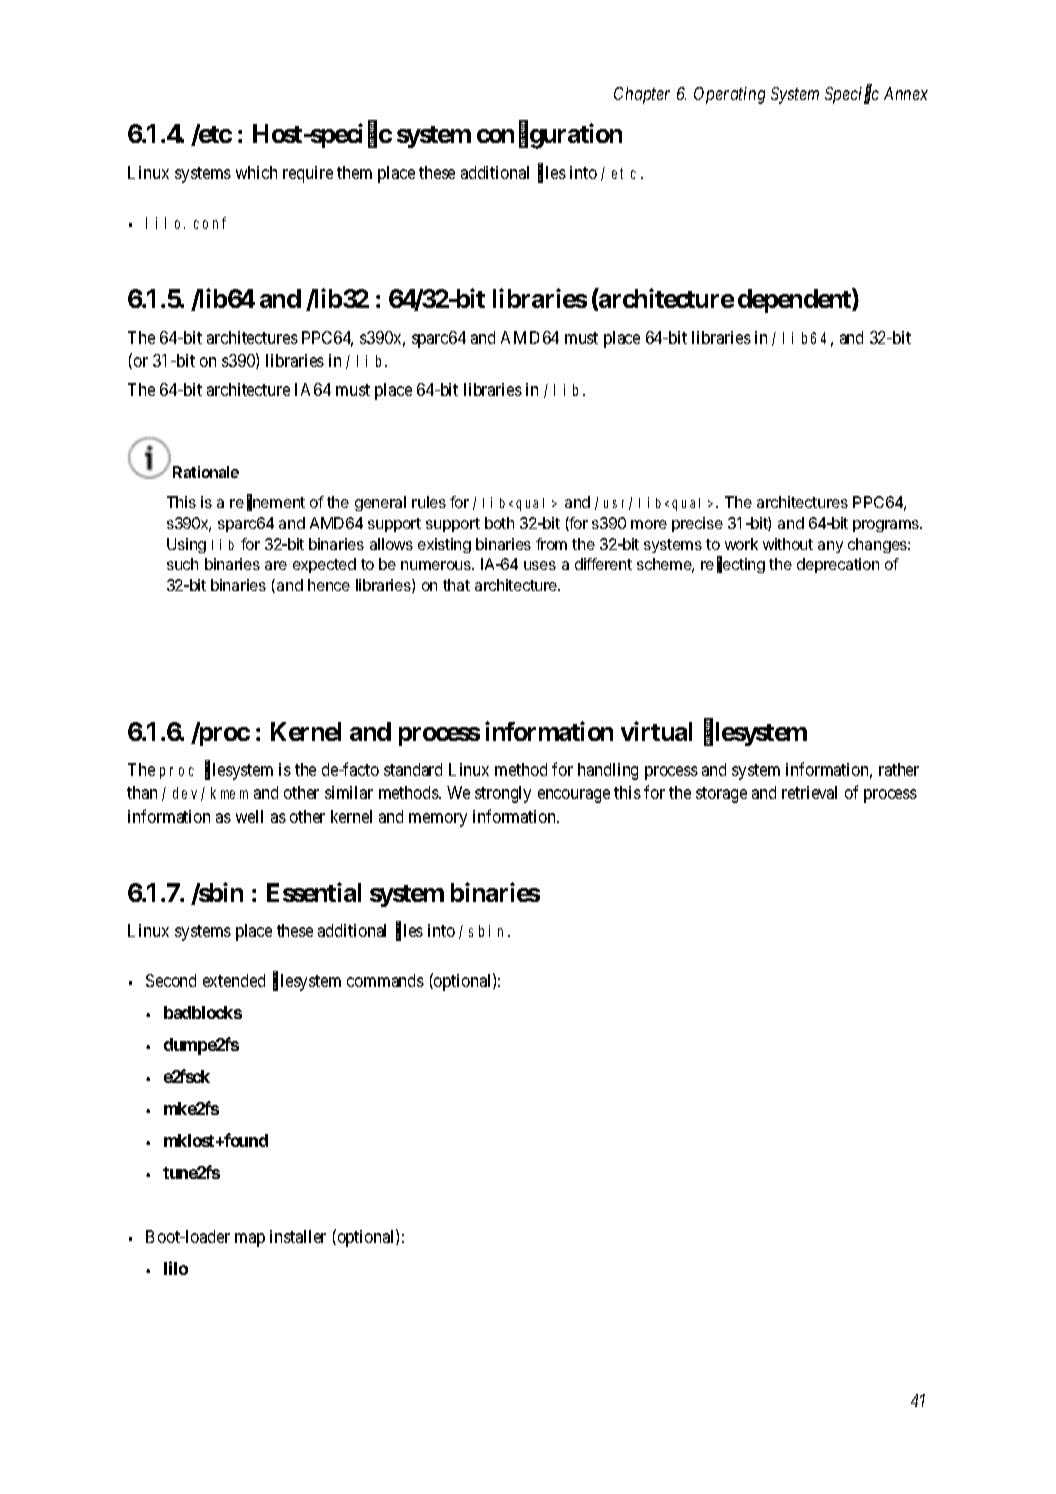 This page has width=1056, height=1494. What do you see at coordinates (729, 95) in the page?
I see `Operating` at bounding box center [729, 95].
